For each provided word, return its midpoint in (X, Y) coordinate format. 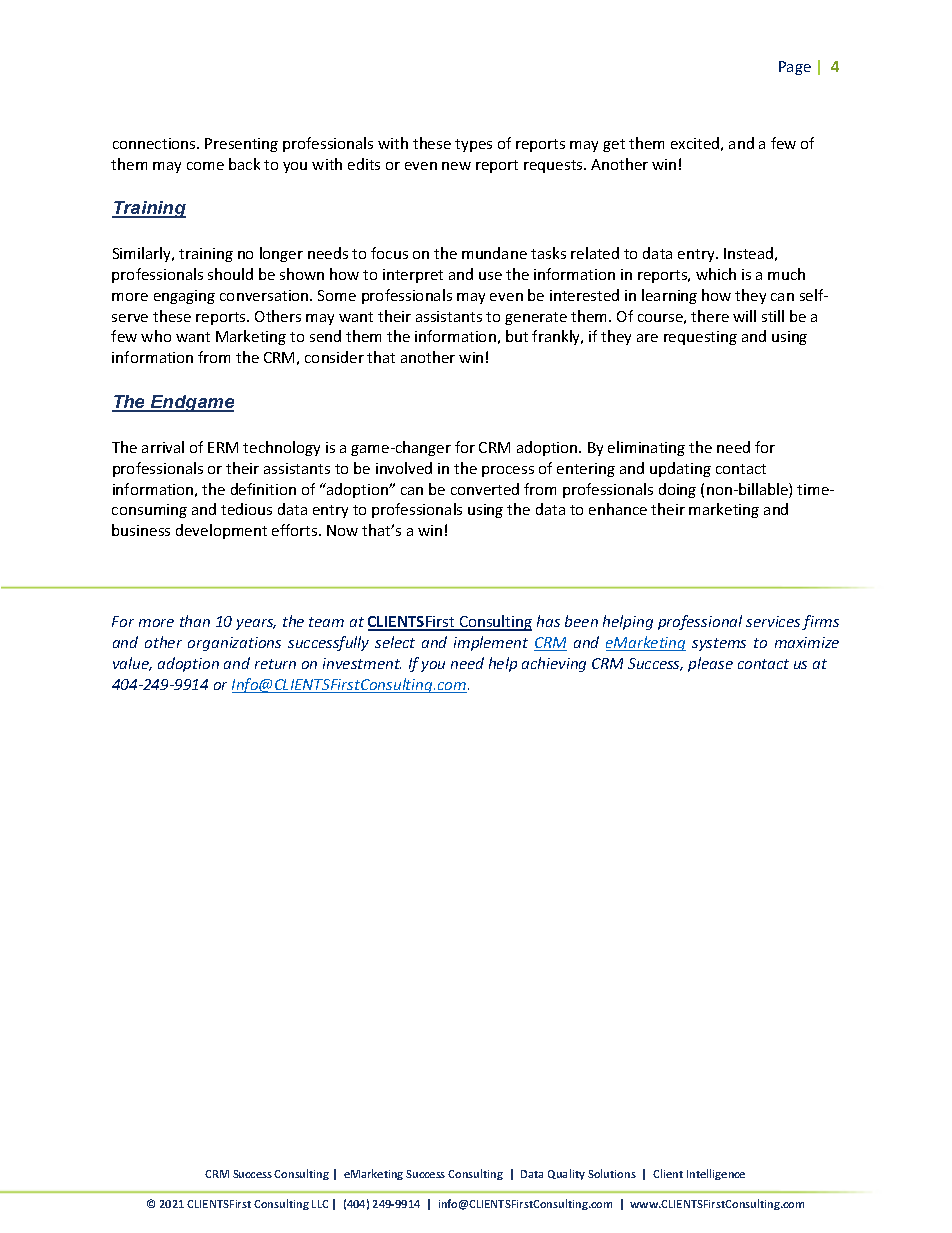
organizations (234, 644)
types (473, 145)
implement (491, 643)
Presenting (241, 145)
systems (719, 644)
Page (795, 68)
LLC (320, 1204)
